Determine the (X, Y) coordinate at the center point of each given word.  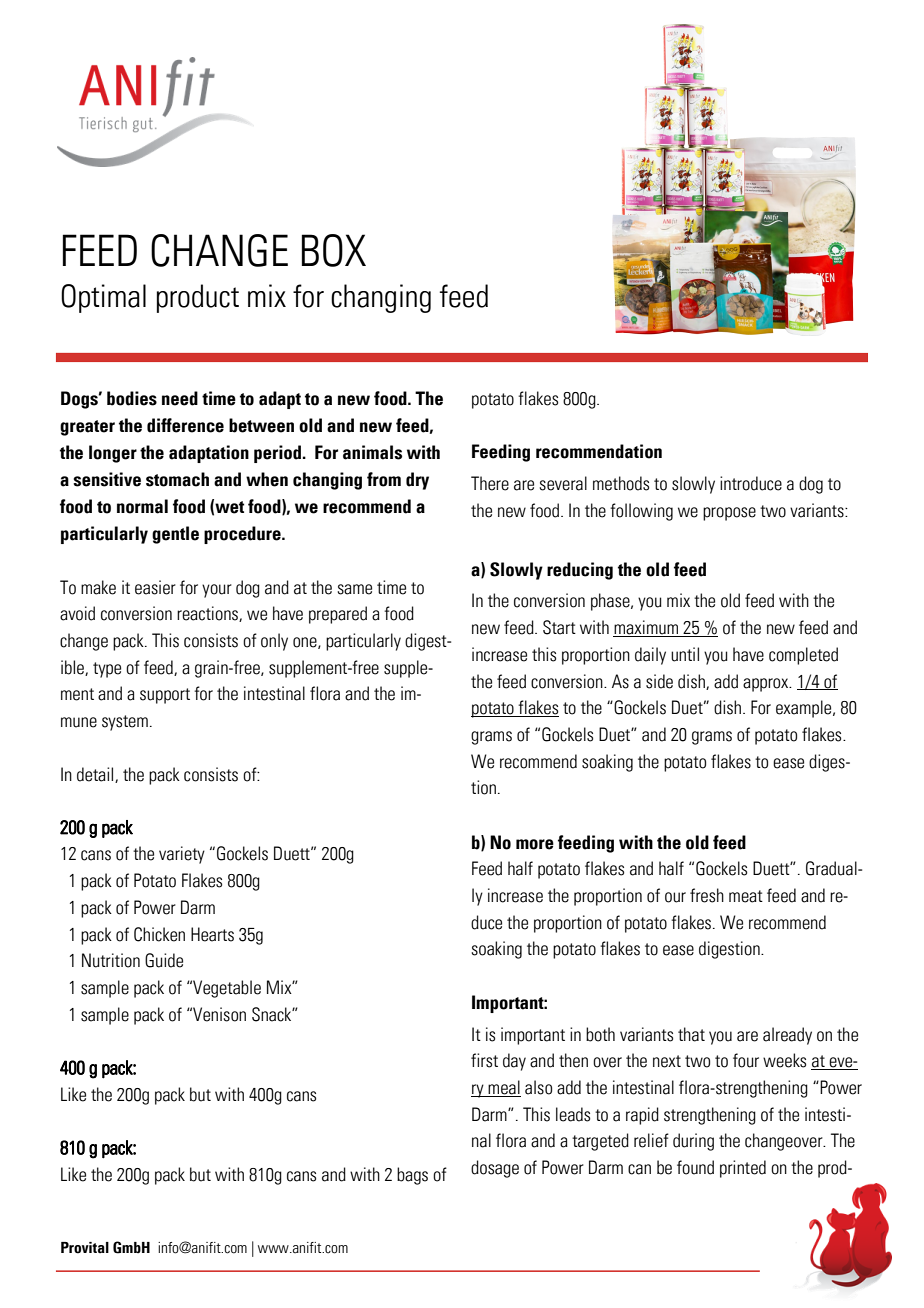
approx (767, 685)
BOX (334, 250)
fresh (707, 895)
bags (412, 1176)
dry (417, 481)
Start (559, 627)
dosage (495, 1169)
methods (621, 483)
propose (729, 514)
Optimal (103, 298)
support (165, 696)
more (535, 844)
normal (142, 506)
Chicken (159, 934)
